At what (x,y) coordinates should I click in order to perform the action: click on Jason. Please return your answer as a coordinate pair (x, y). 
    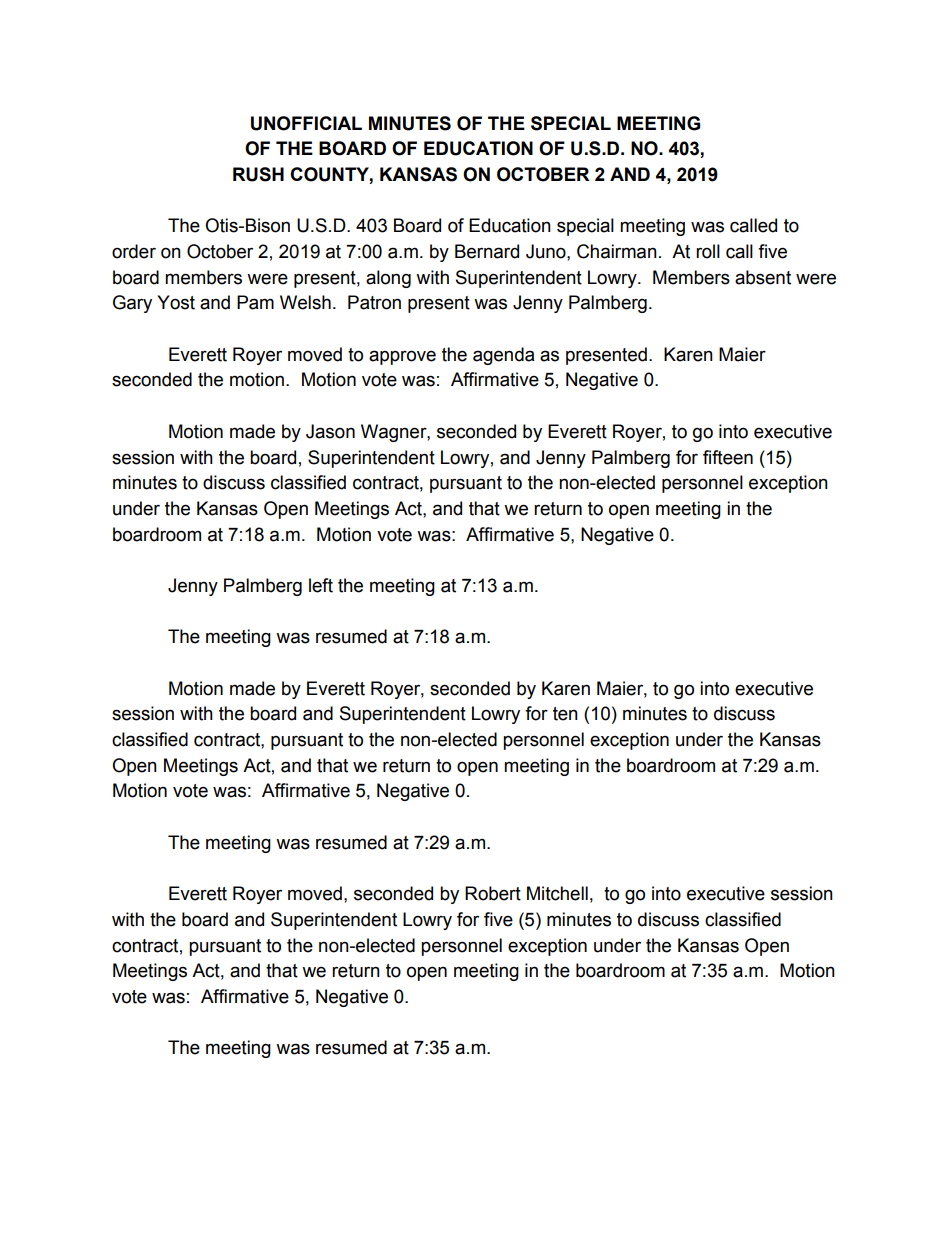
    Looking at the image, I should click on (330, 431).
